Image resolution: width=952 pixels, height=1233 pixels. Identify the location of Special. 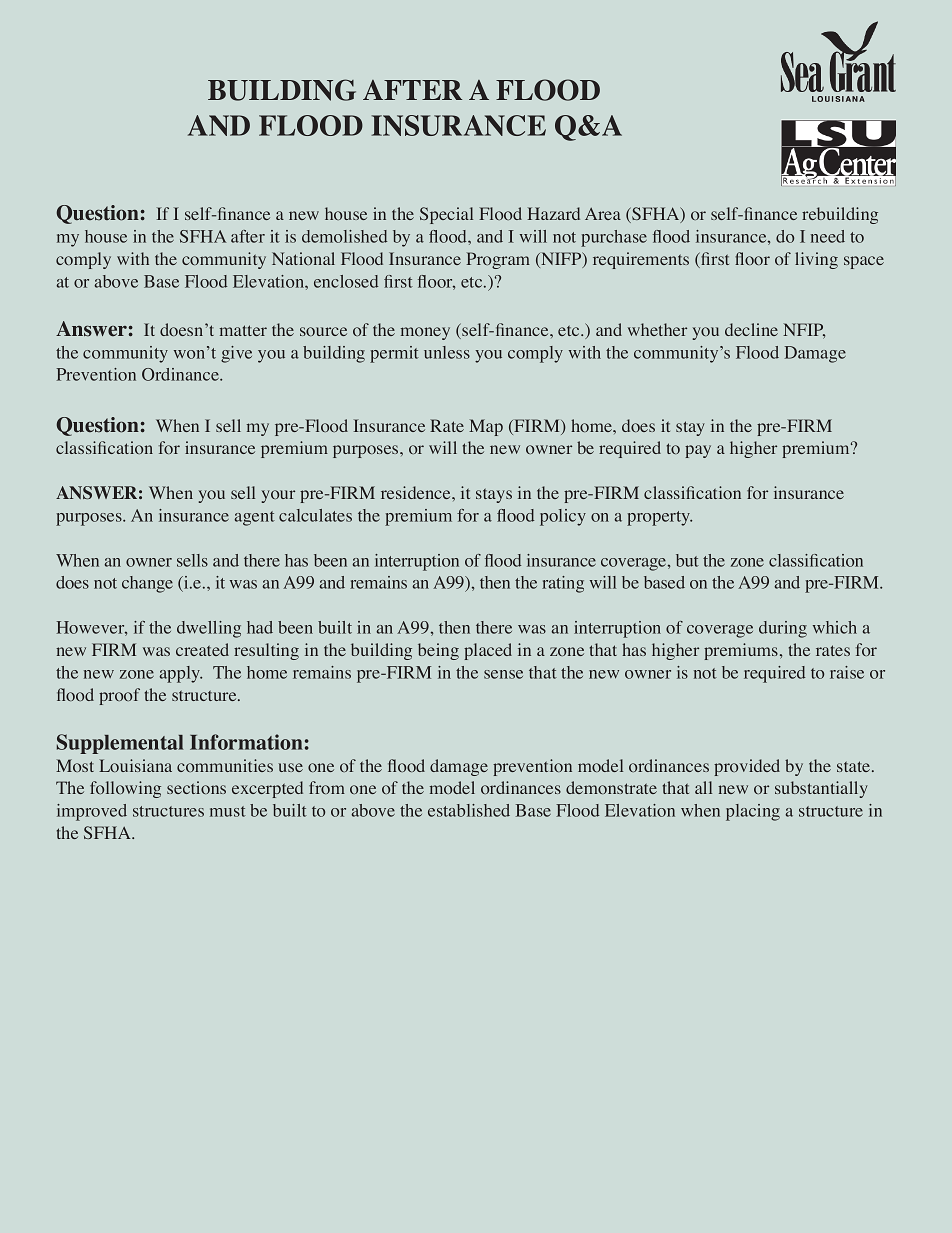
(446, 215).
